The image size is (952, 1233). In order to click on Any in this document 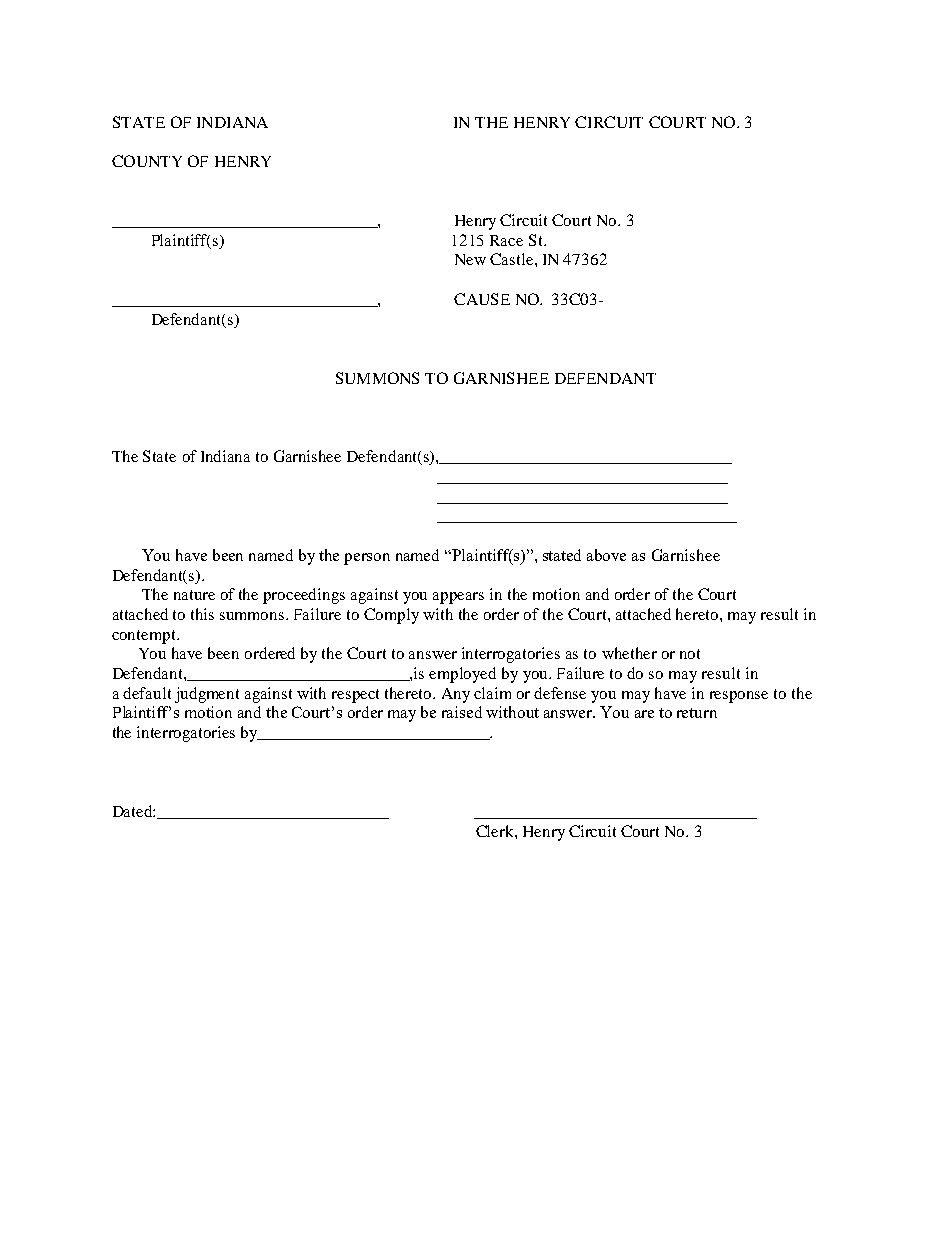, I will do `click(456, 695)`.
